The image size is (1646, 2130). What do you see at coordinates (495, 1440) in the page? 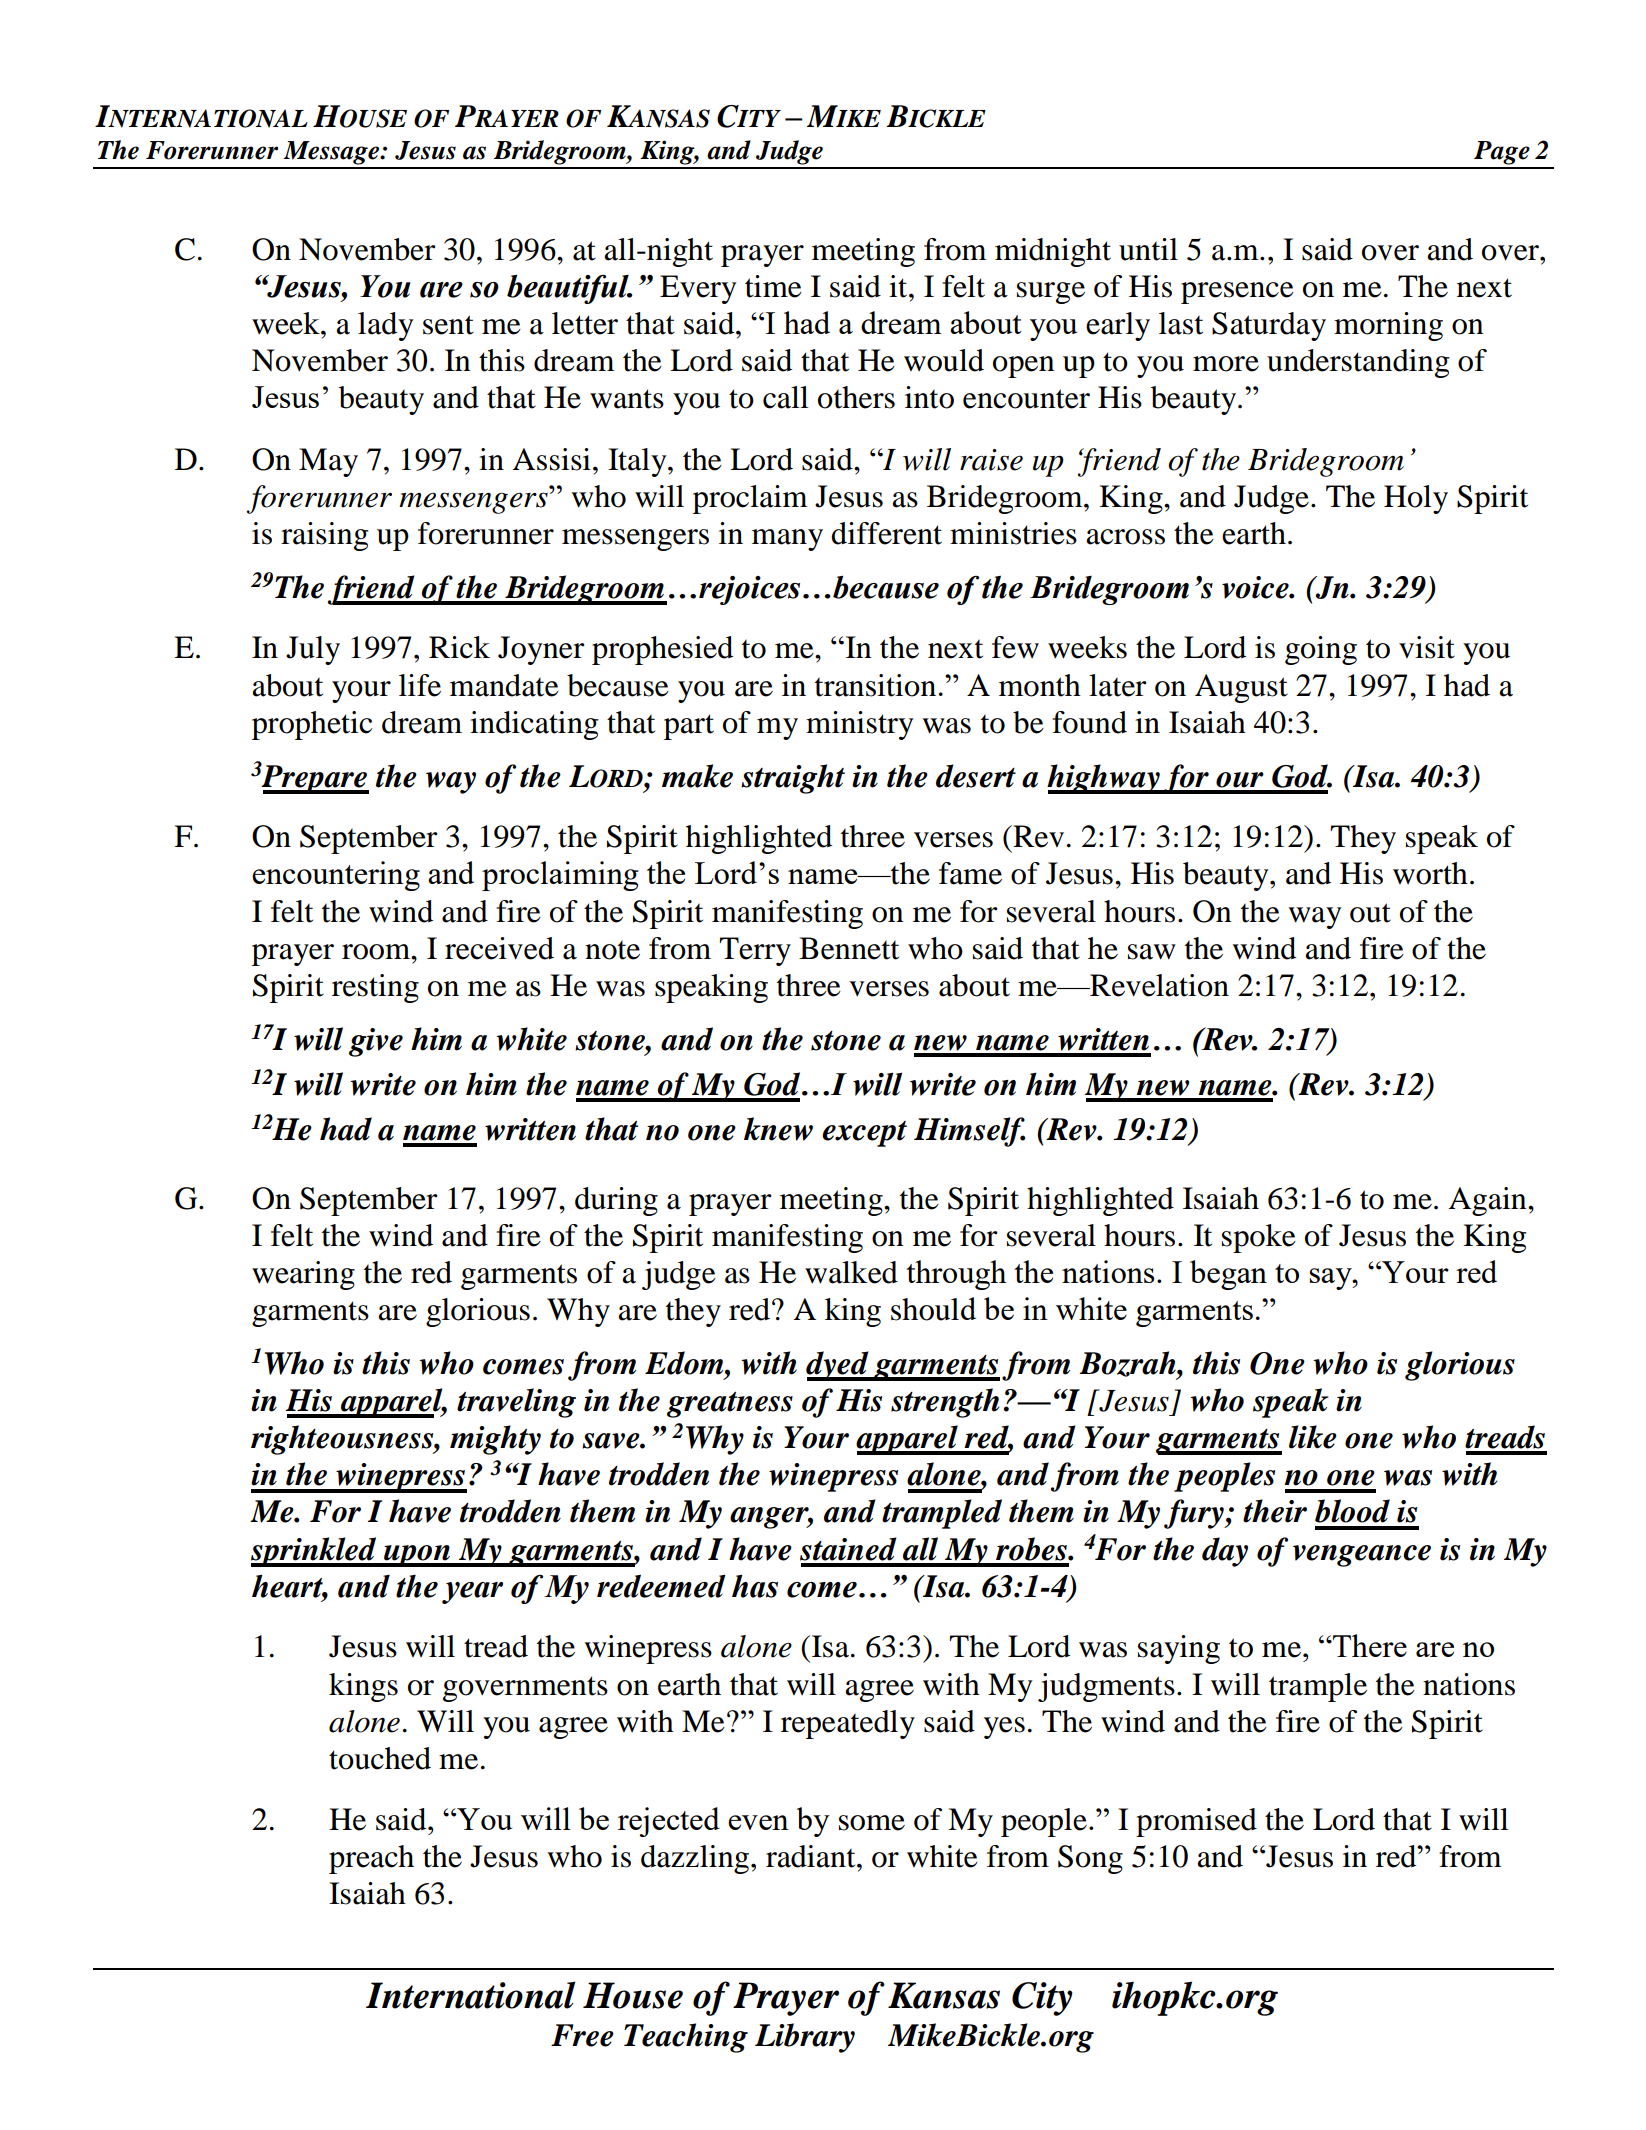
I see `mighty` at bounding box center [495, 1440].
